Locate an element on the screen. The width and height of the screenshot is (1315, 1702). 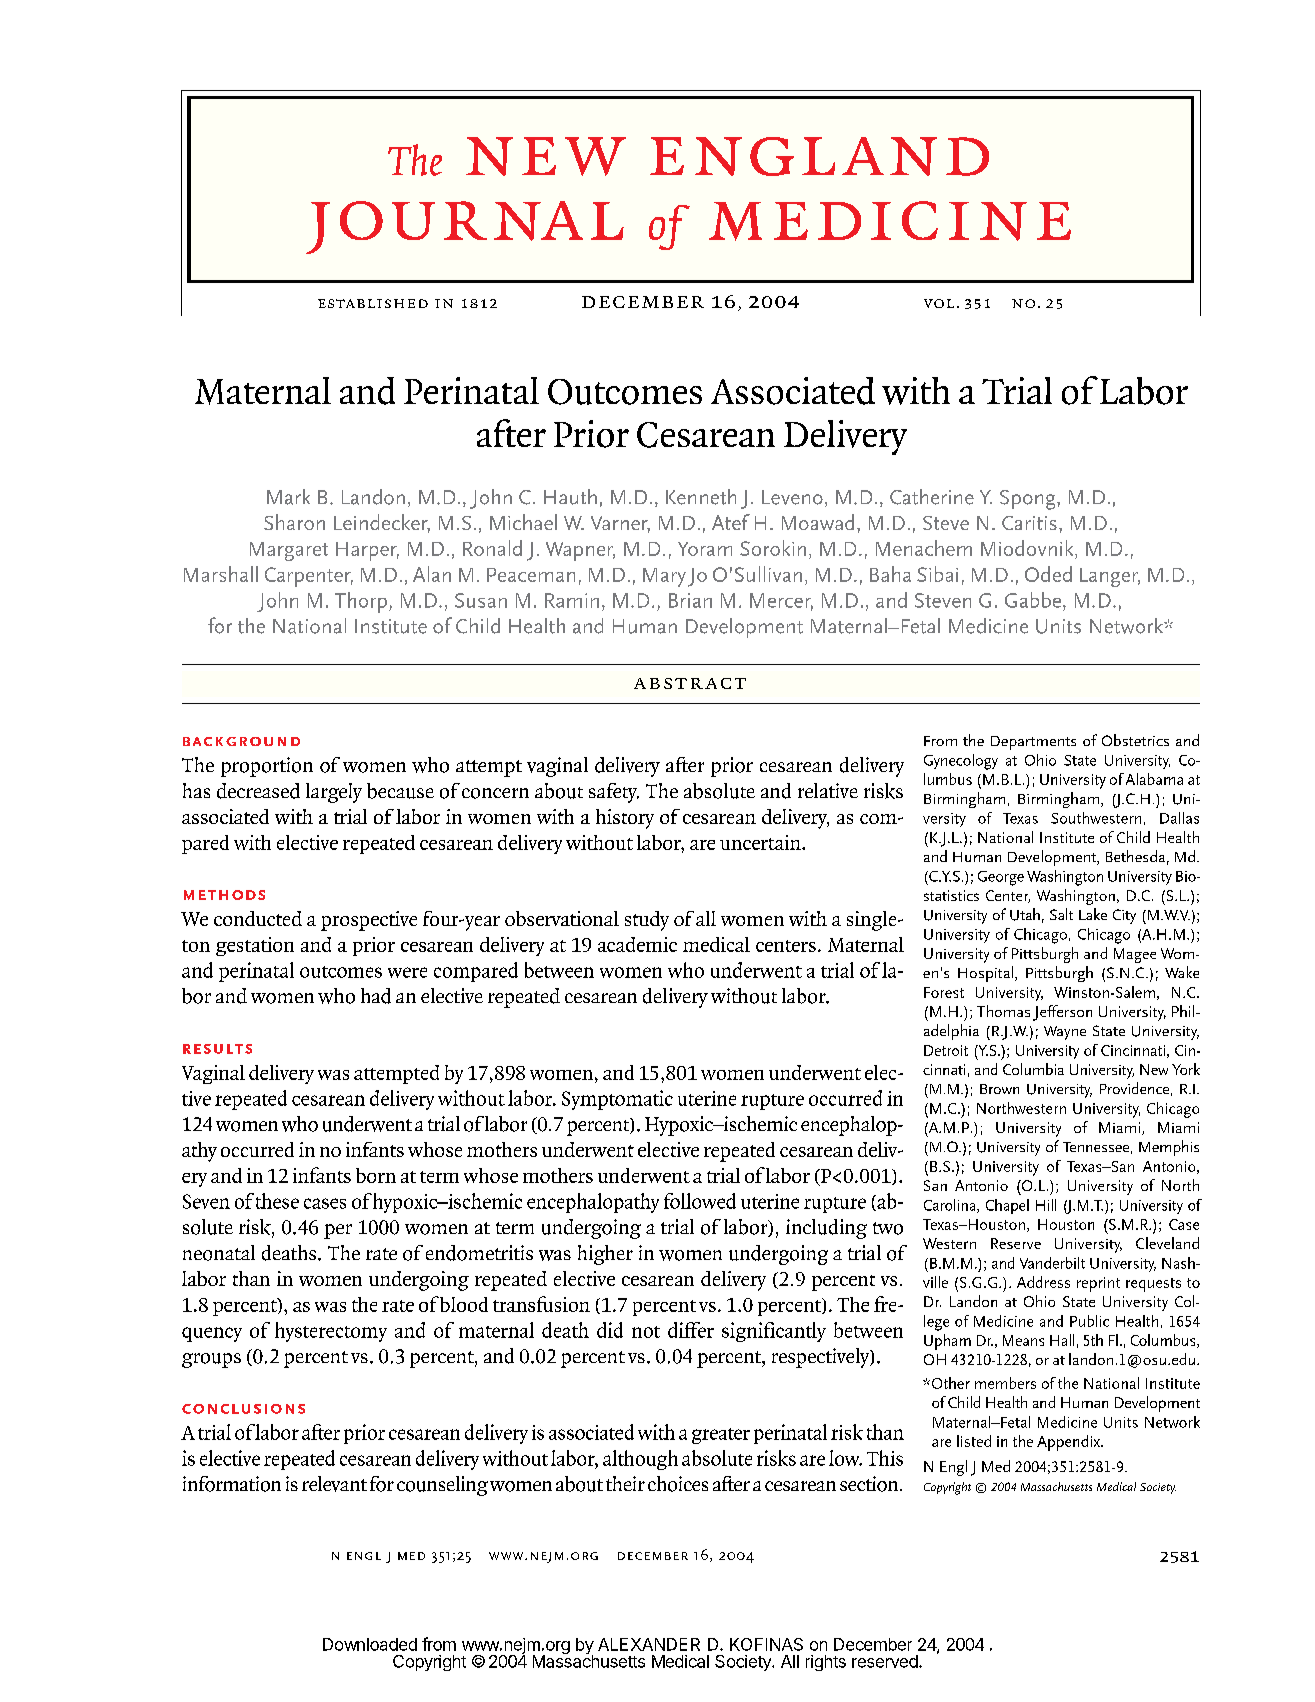
conducted is located at coordinates (258, 918).
